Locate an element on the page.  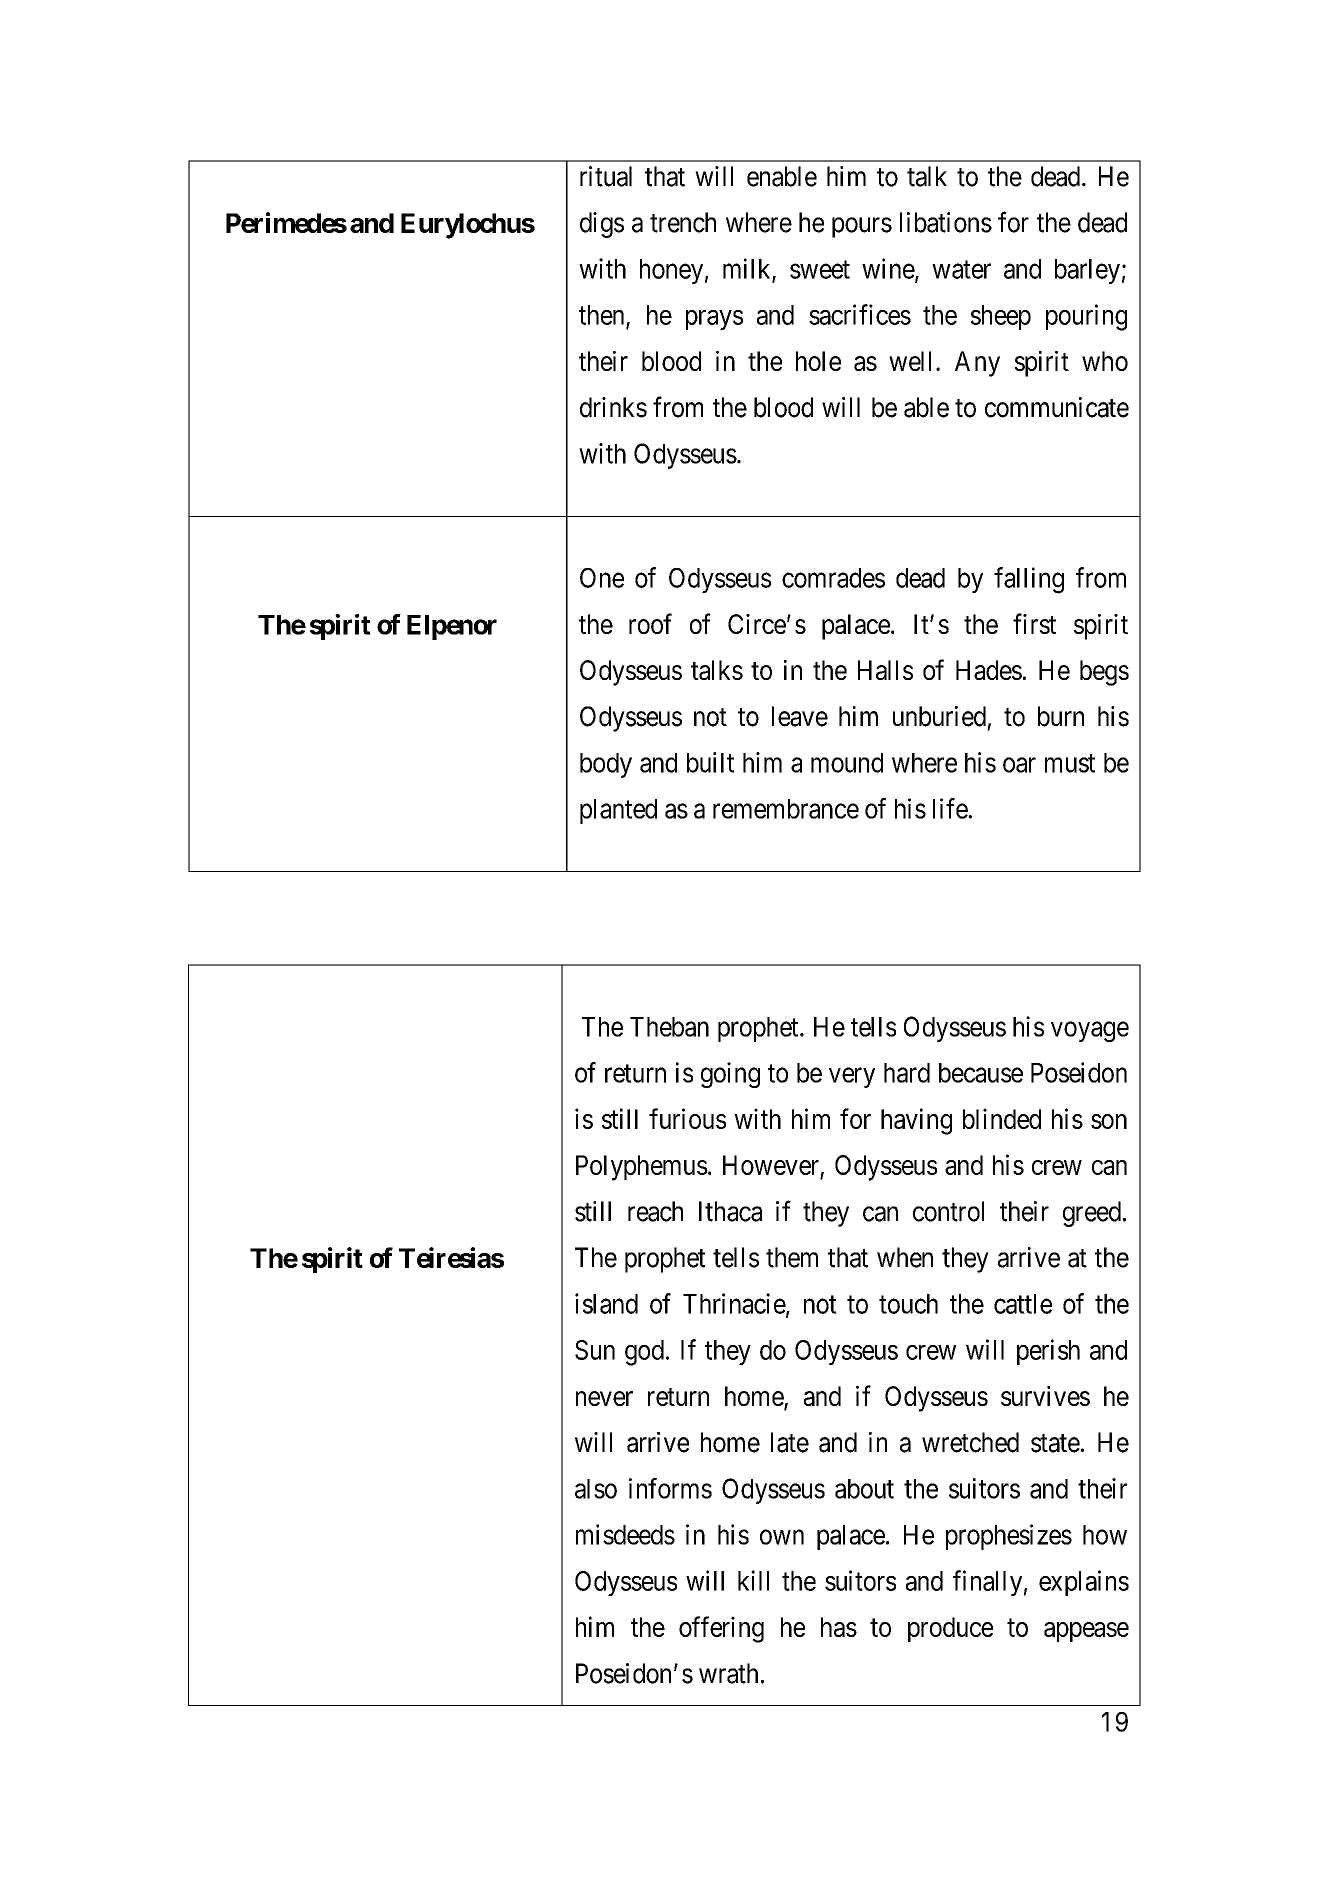
sweet is located at coordinates (820, 270).
